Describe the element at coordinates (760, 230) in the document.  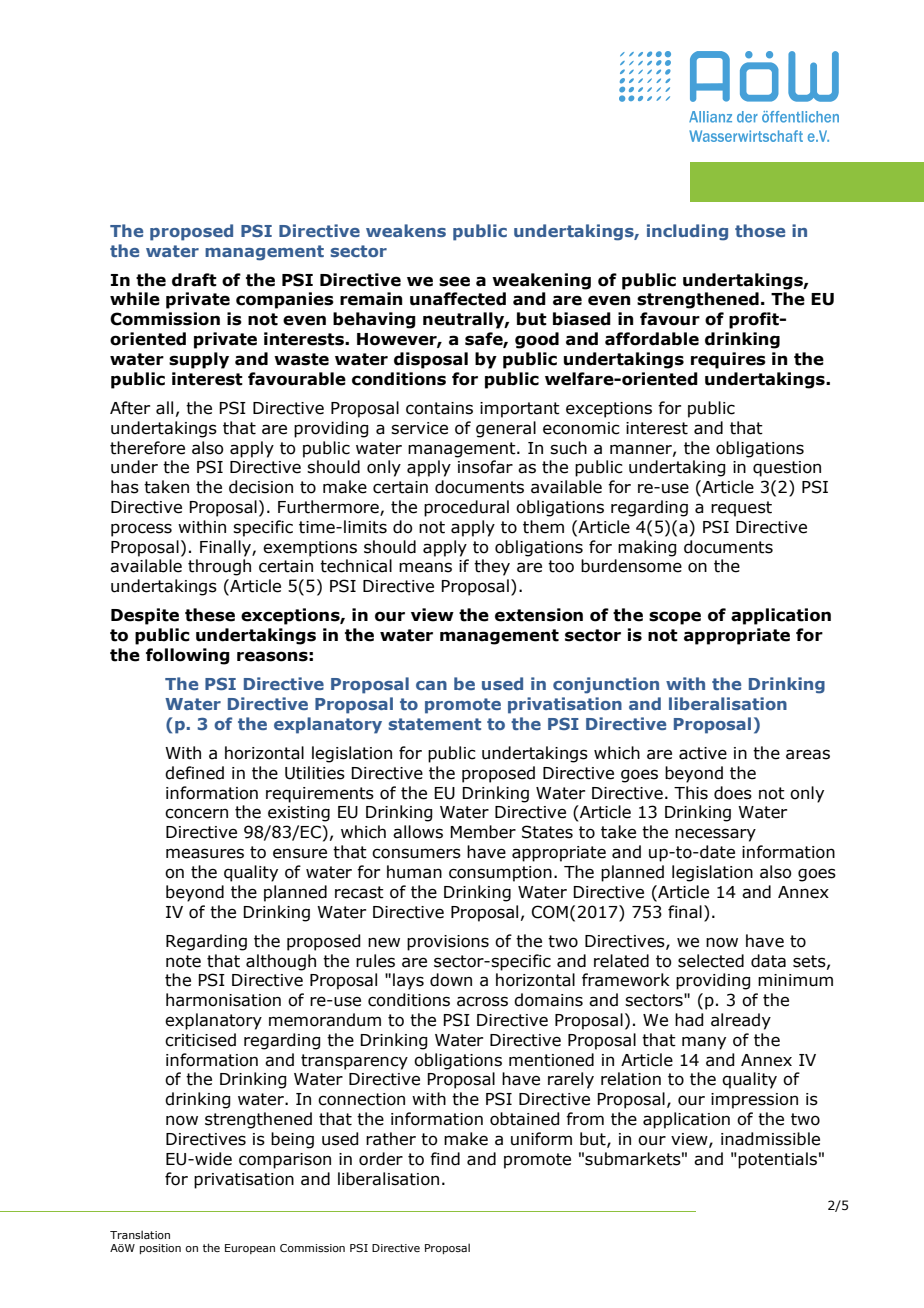
I see `those` at that location.
